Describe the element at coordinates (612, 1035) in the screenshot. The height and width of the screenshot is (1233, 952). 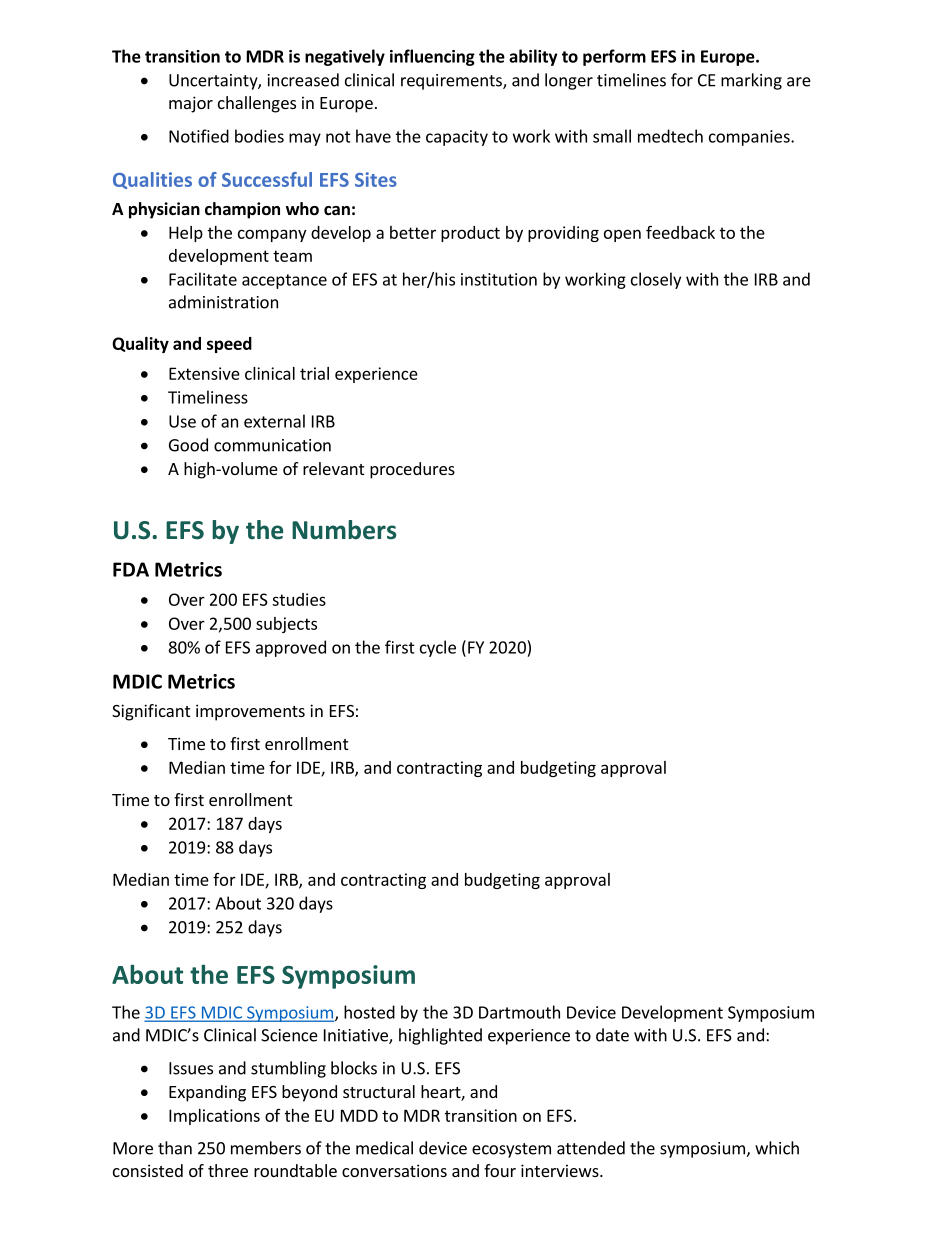
I see `date` at that location.
